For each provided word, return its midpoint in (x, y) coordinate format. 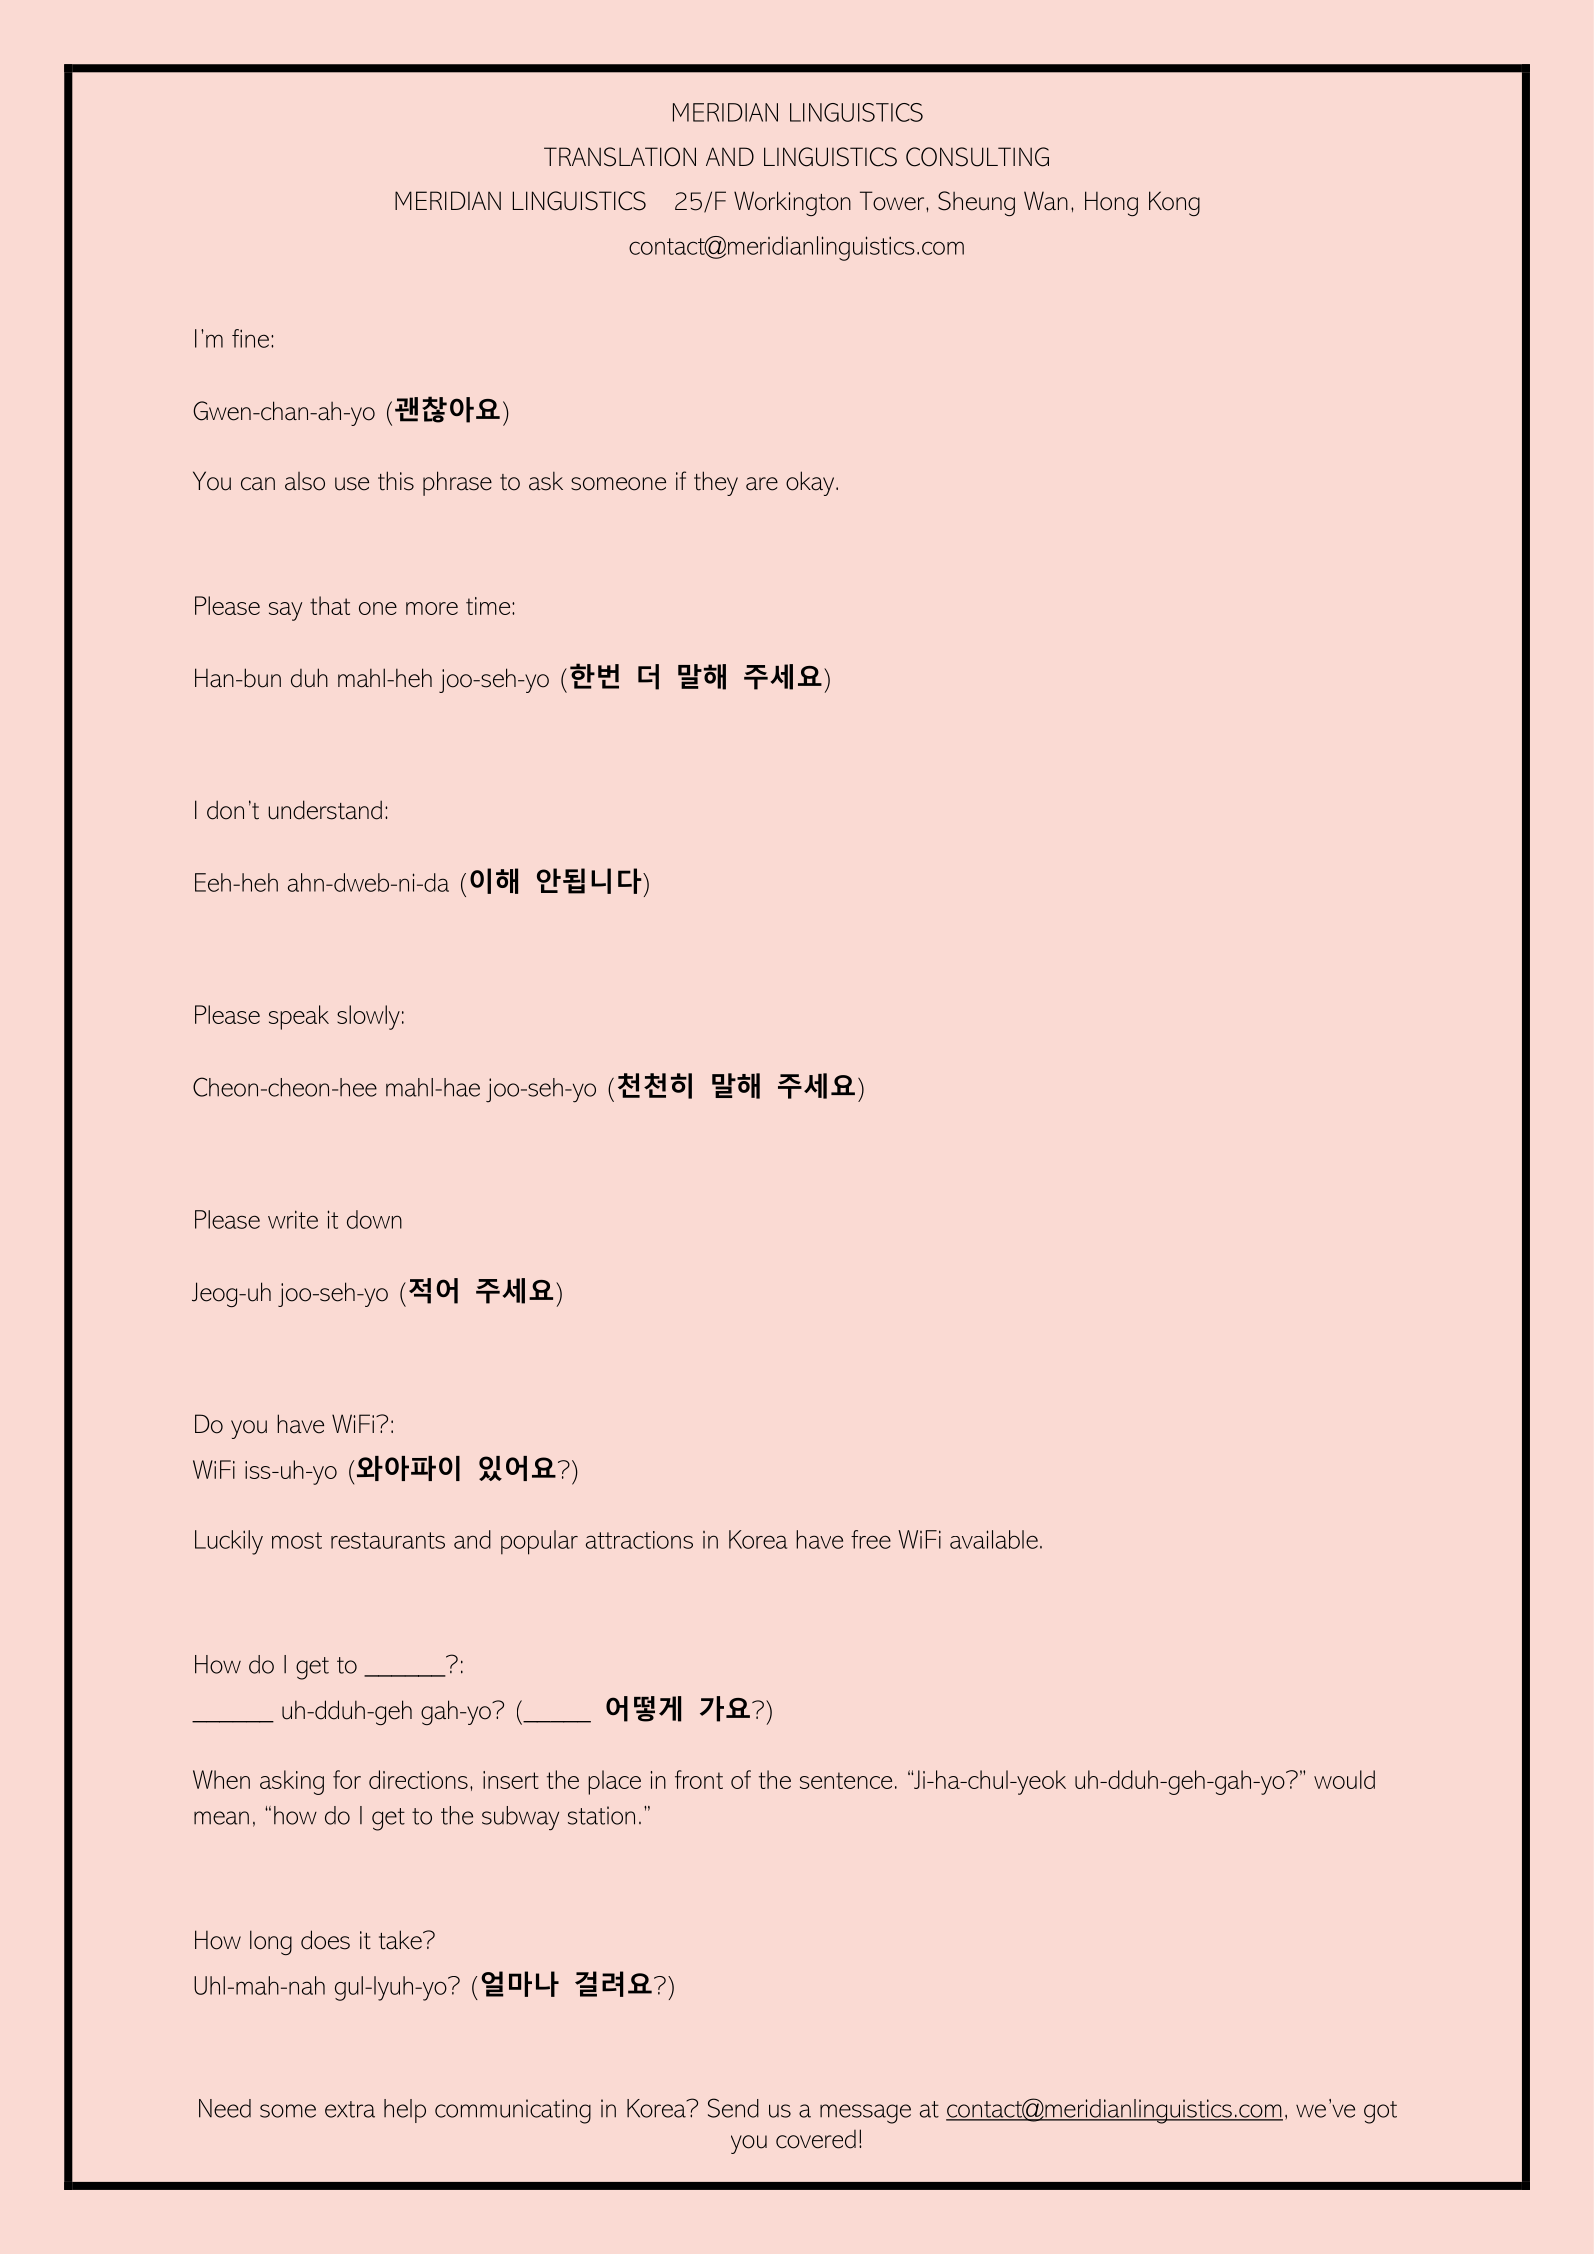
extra (350, 2109)
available (994, 1539)
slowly (368, 1017)
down (374, 1219)
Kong (1174, 203)
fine (250, 338)
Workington (792, 203)
